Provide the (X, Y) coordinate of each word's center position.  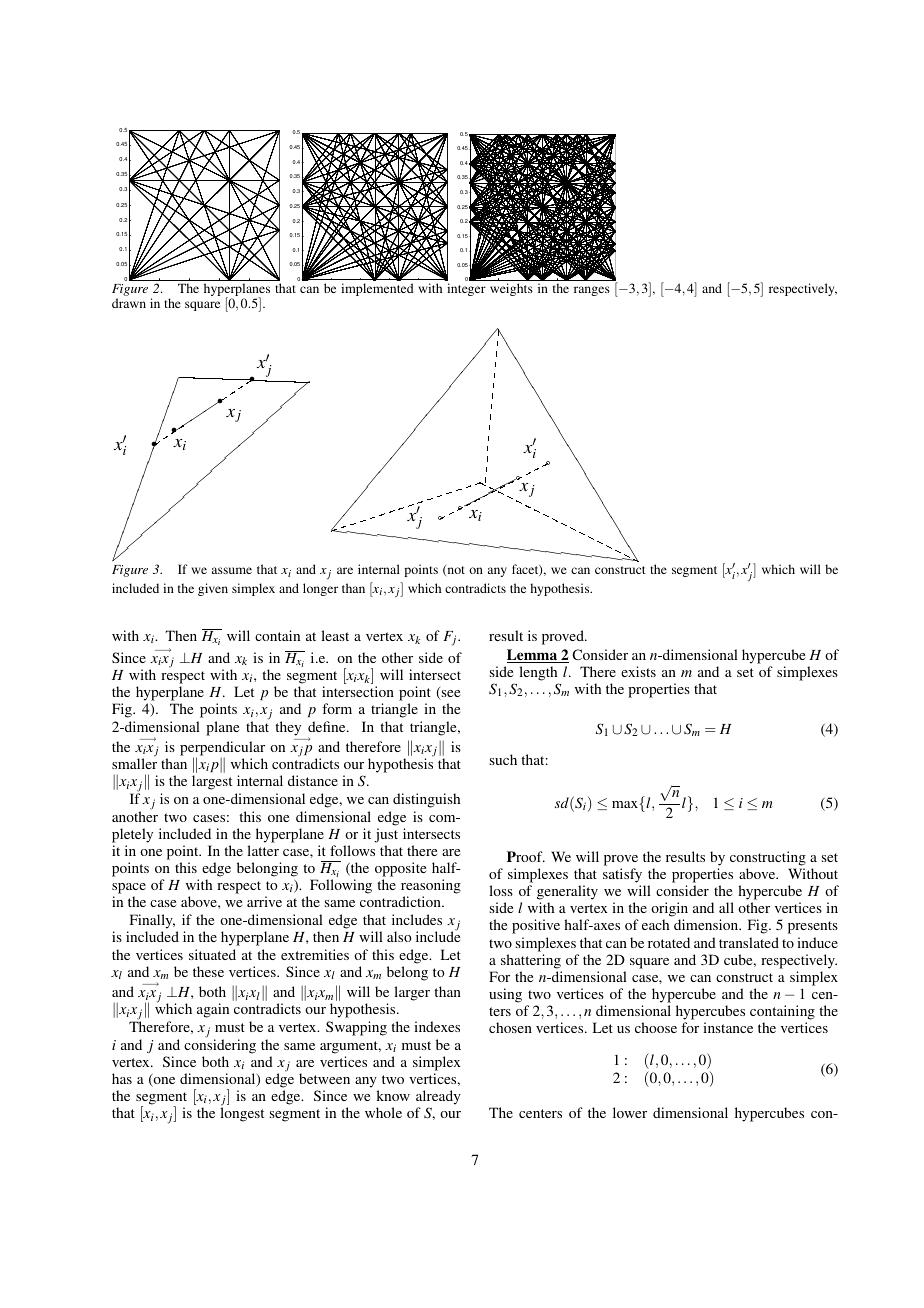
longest (242, 1114)
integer (466, 289)
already (438, 1097)
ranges (592, 291)
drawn (129, 303)
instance (728, 1027)
